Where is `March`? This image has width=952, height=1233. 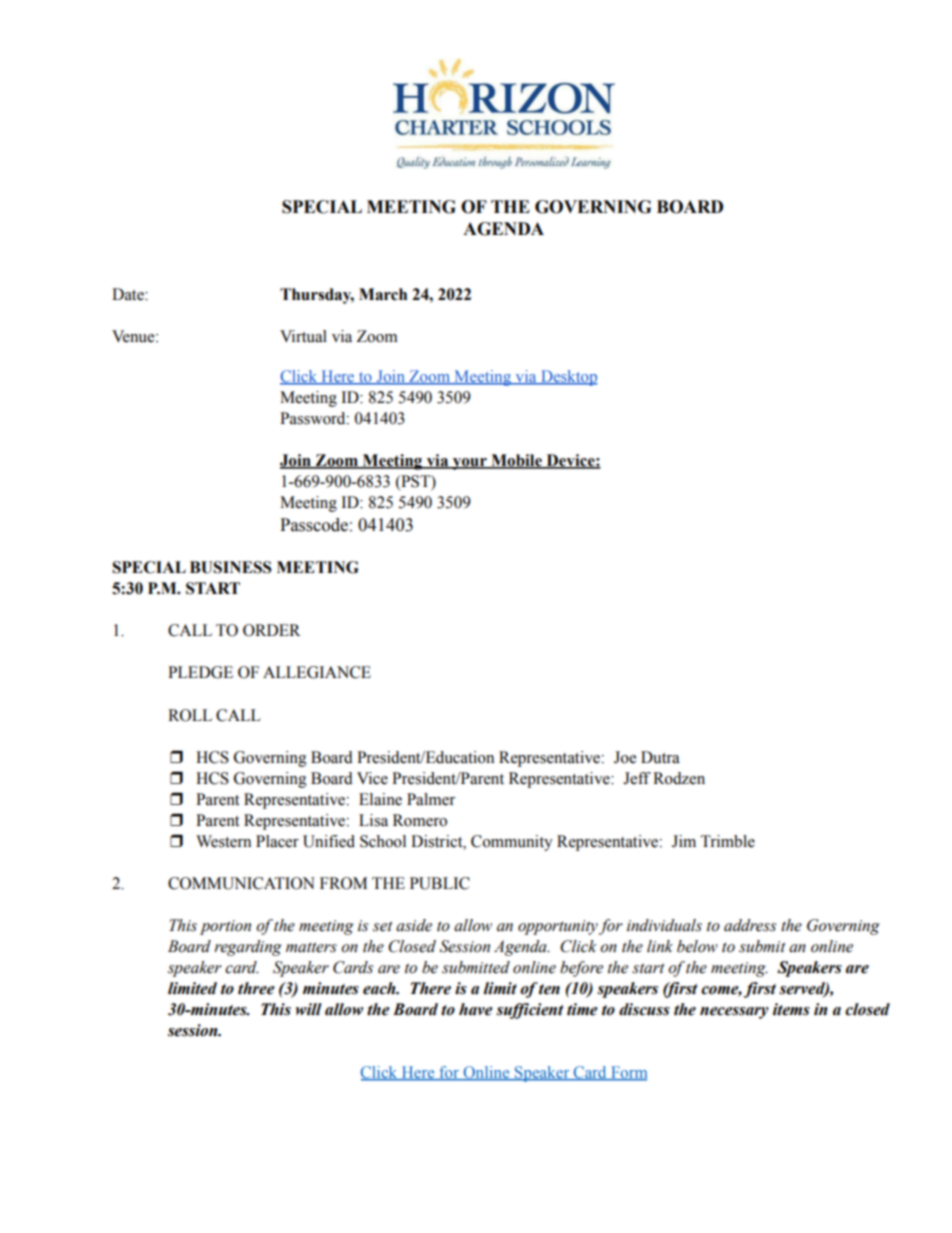 March is located at coordinates (383, 294).
